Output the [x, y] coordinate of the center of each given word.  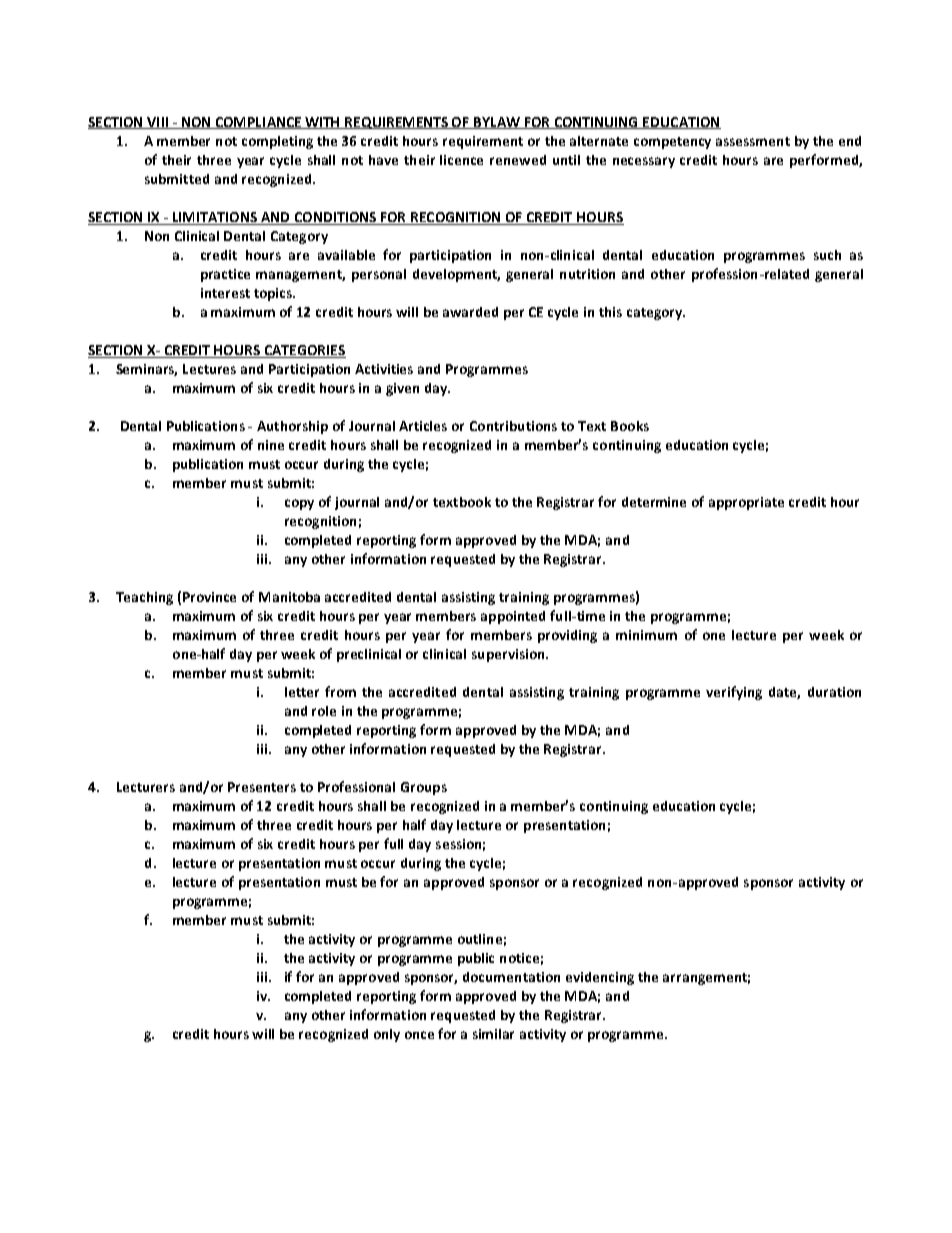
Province [209, 597]
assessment [753, 141]
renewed [518, 160]
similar [493, 1034]
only [387, 1035]
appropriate [746, 503]
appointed [513, 617]
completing [277, 142]
